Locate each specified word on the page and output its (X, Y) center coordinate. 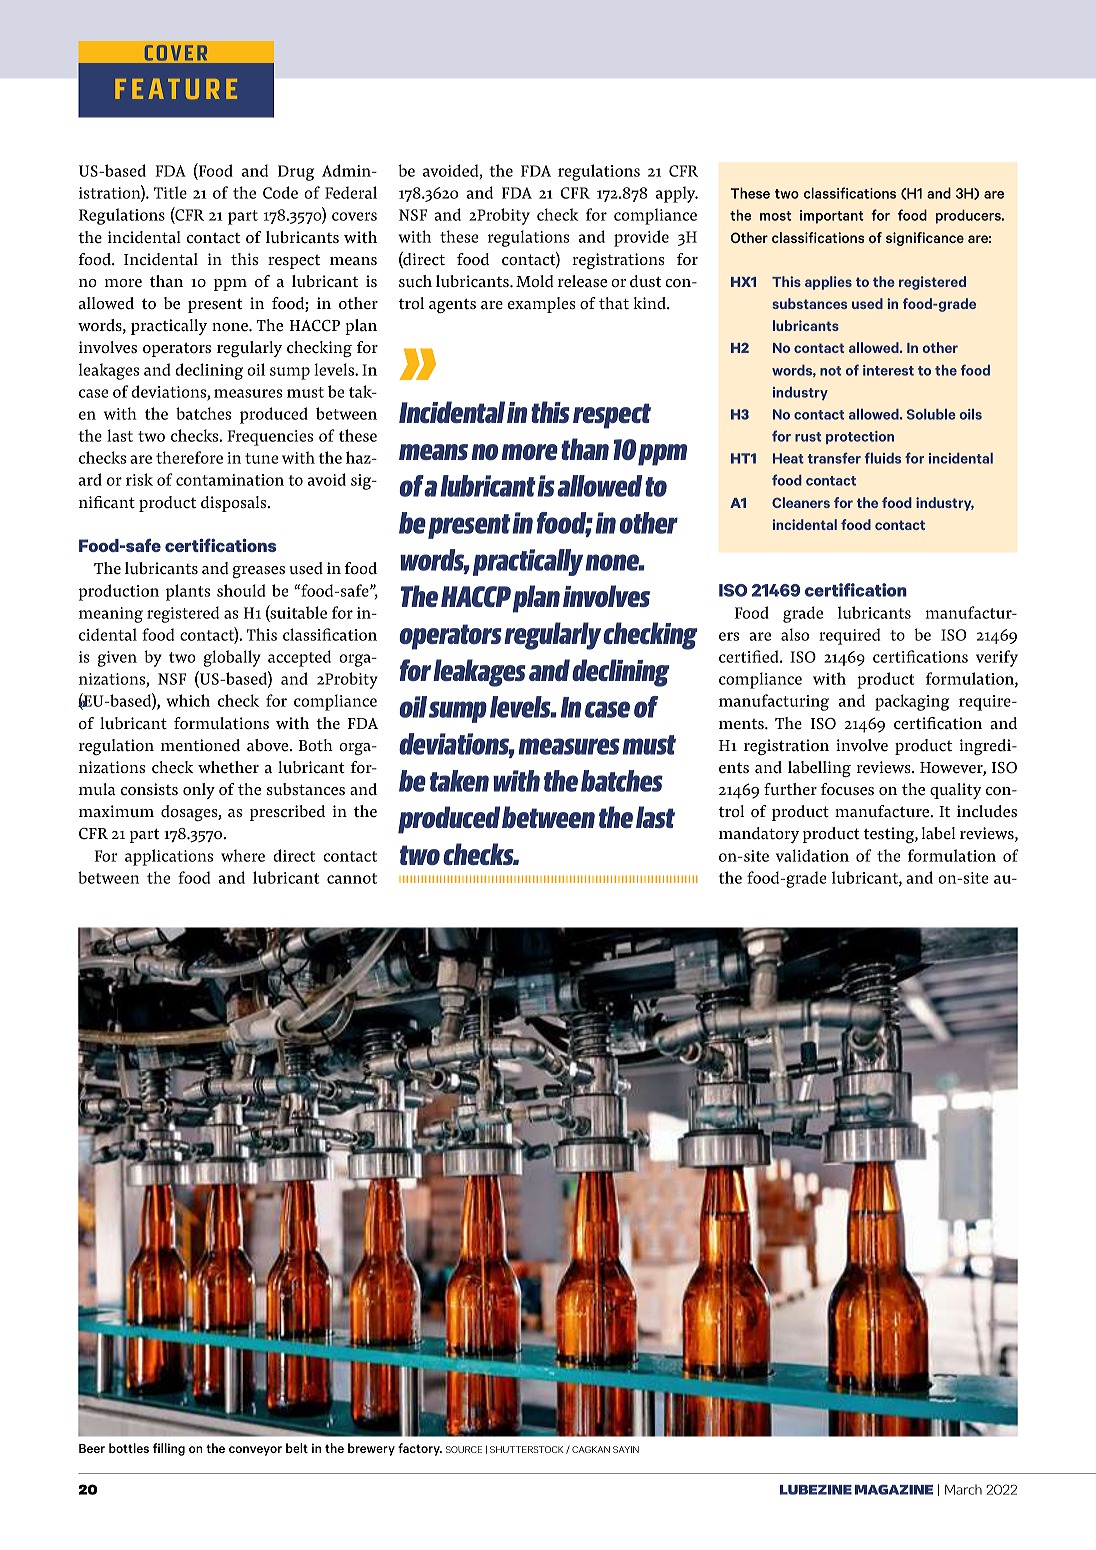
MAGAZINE (894, 1489)
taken (459, 781)
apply (677, 194)
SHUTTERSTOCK (526, 1449)
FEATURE (176, 89)
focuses (847, 789)
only (199, 791)
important (832, 217)
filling (169, 1449)
